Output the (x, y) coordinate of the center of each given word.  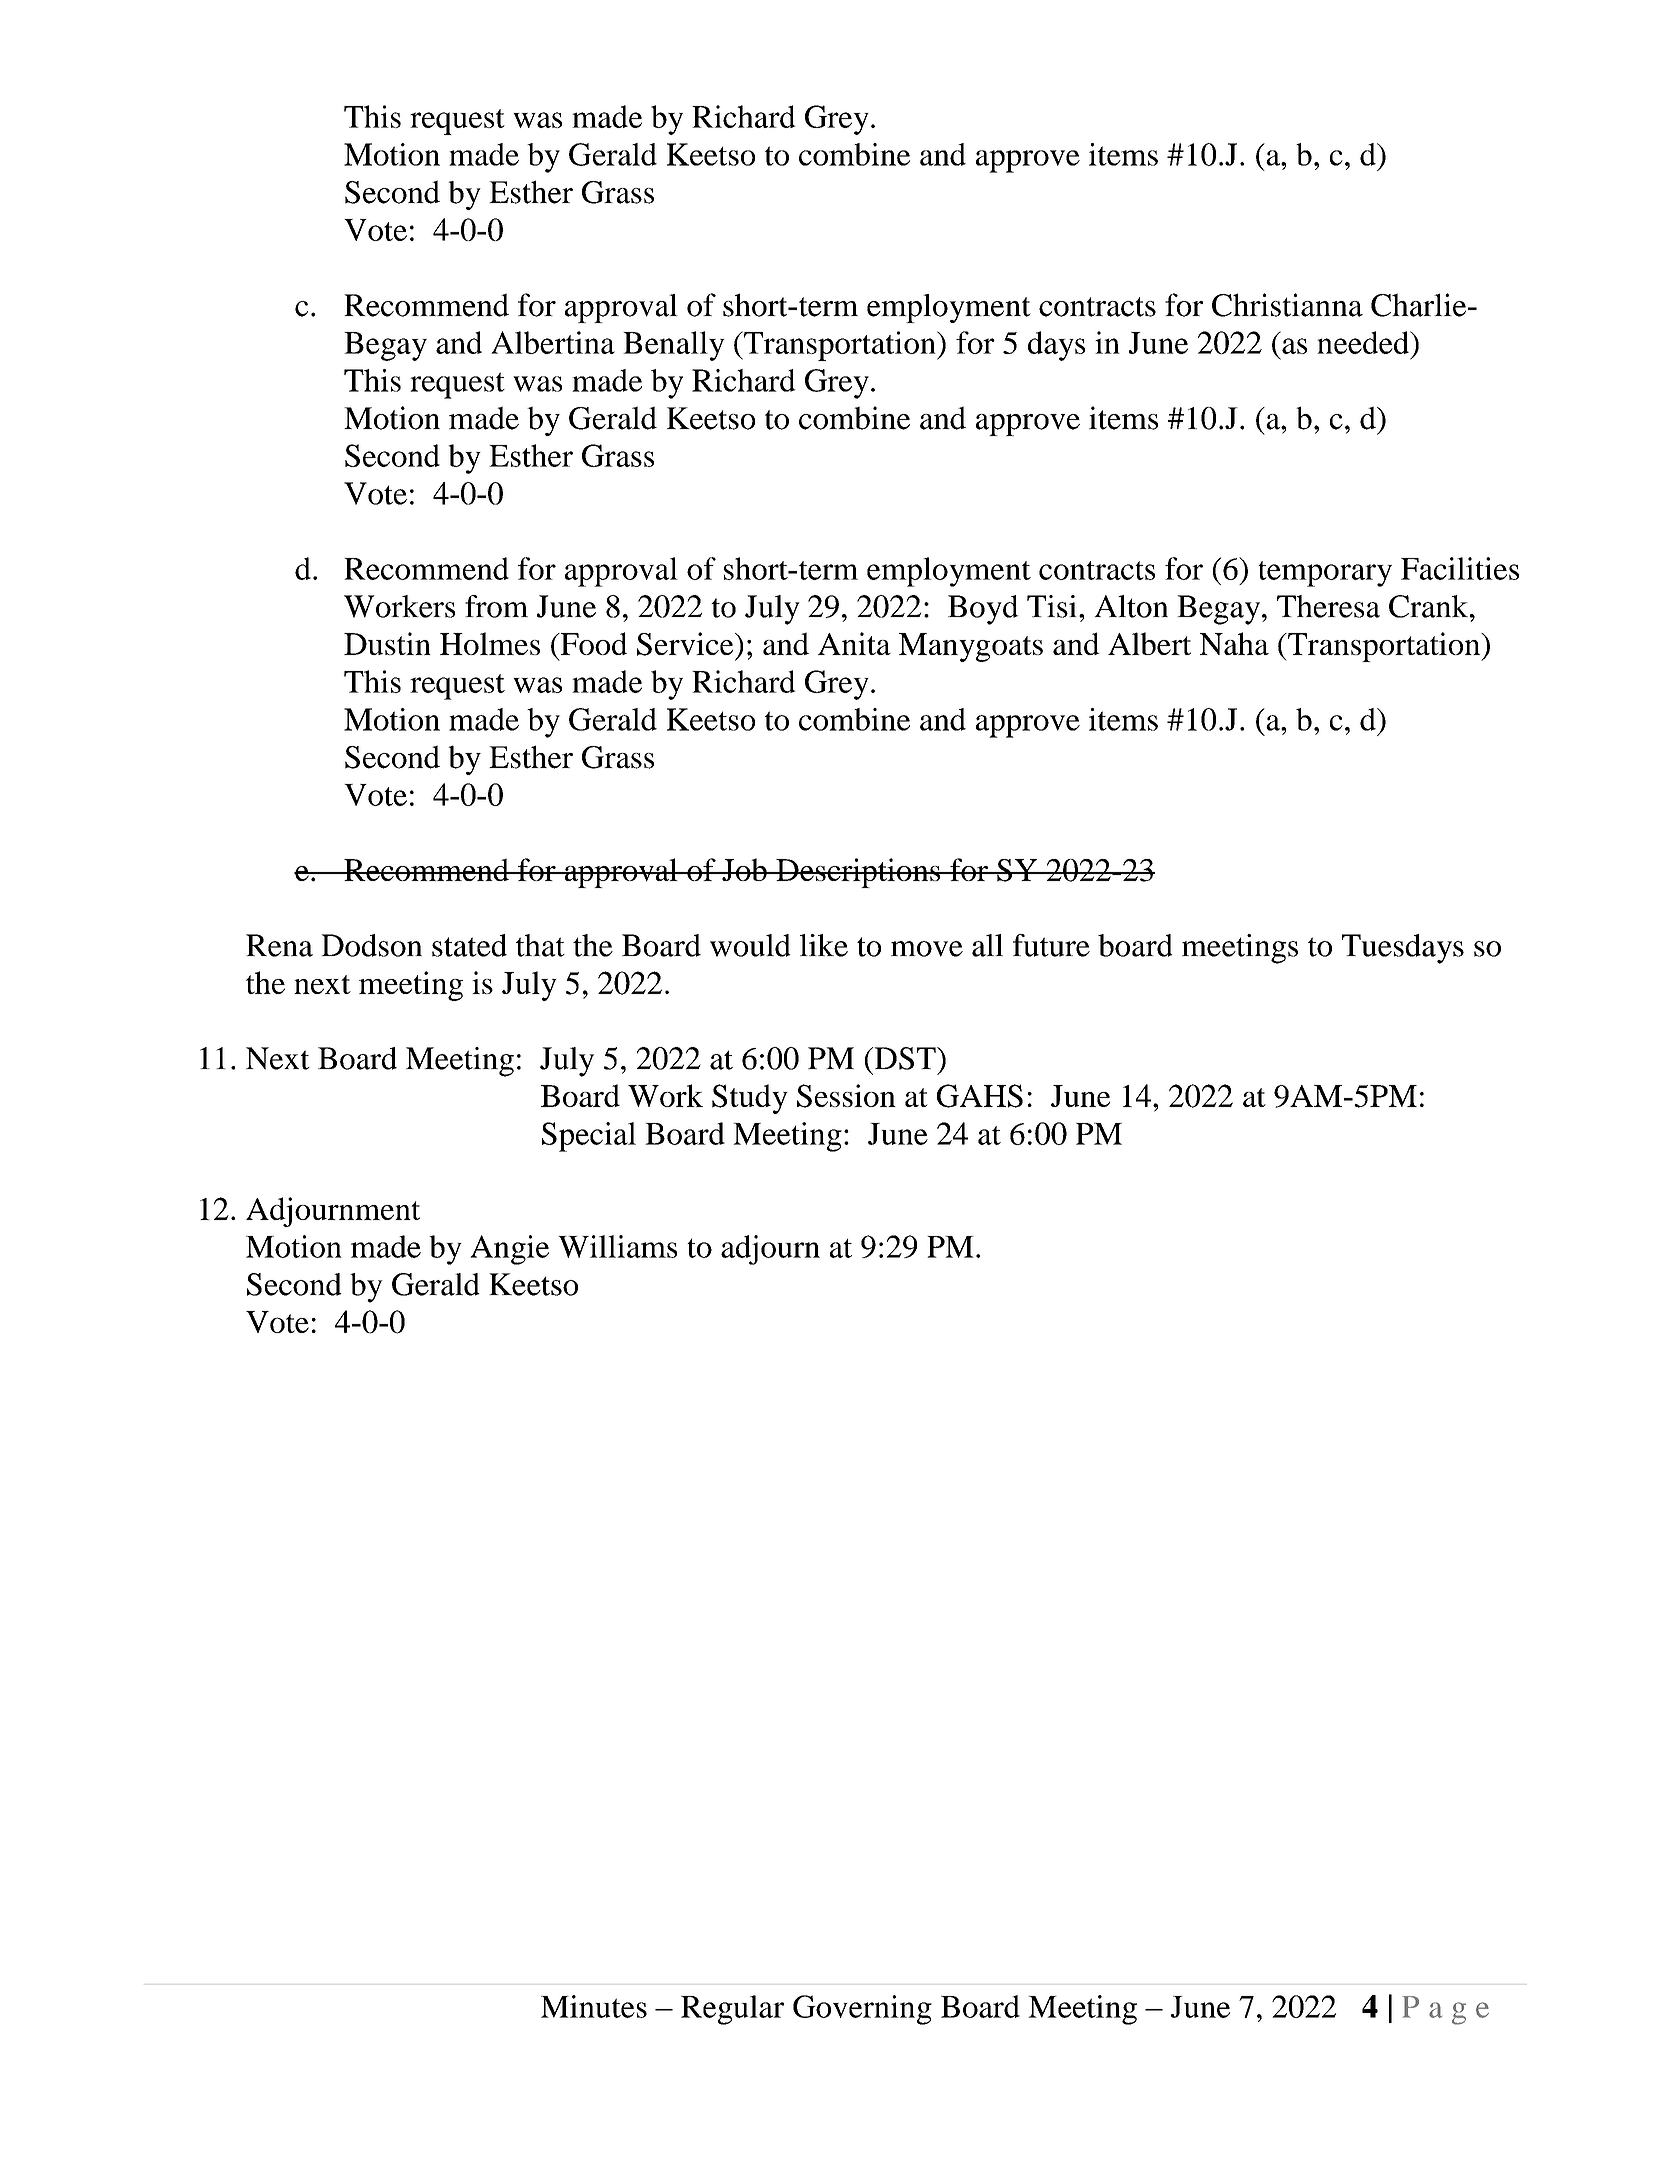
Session (846, 1096)
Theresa (1328, 606)
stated (469, 945)
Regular (732, 2010)
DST (905, 1058)
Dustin (387, 643)
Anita (854, 643)
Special (589, 1137)
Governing (862, 2010)
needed (1364, 342)
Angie (509, 1250)
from (496, 606)
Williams (617, 1246)
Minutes (594, 2006)
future (1051, 945)
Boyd (983, 610)
